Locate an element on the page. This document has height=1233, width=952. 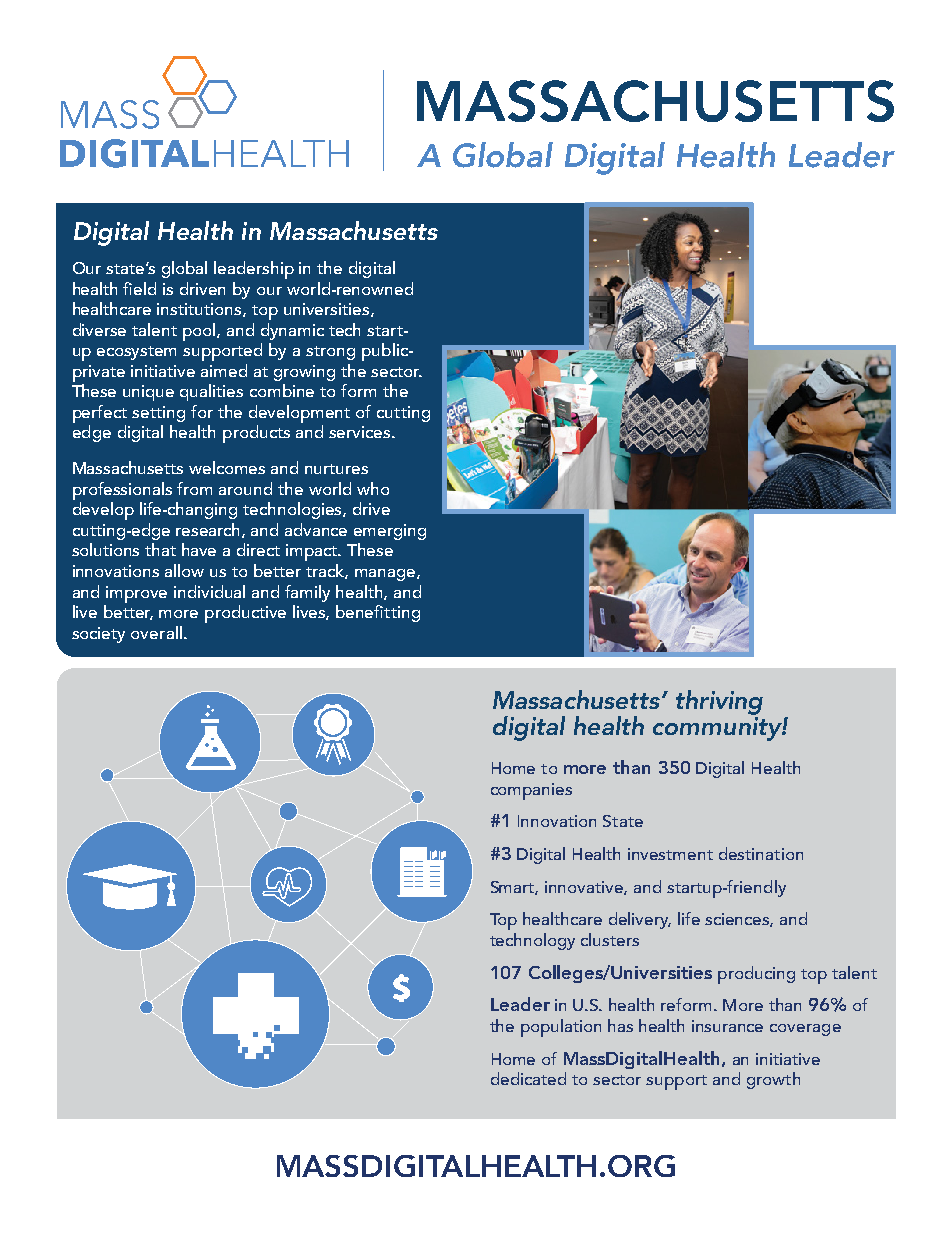
services is located at coordinates (361, 432).
